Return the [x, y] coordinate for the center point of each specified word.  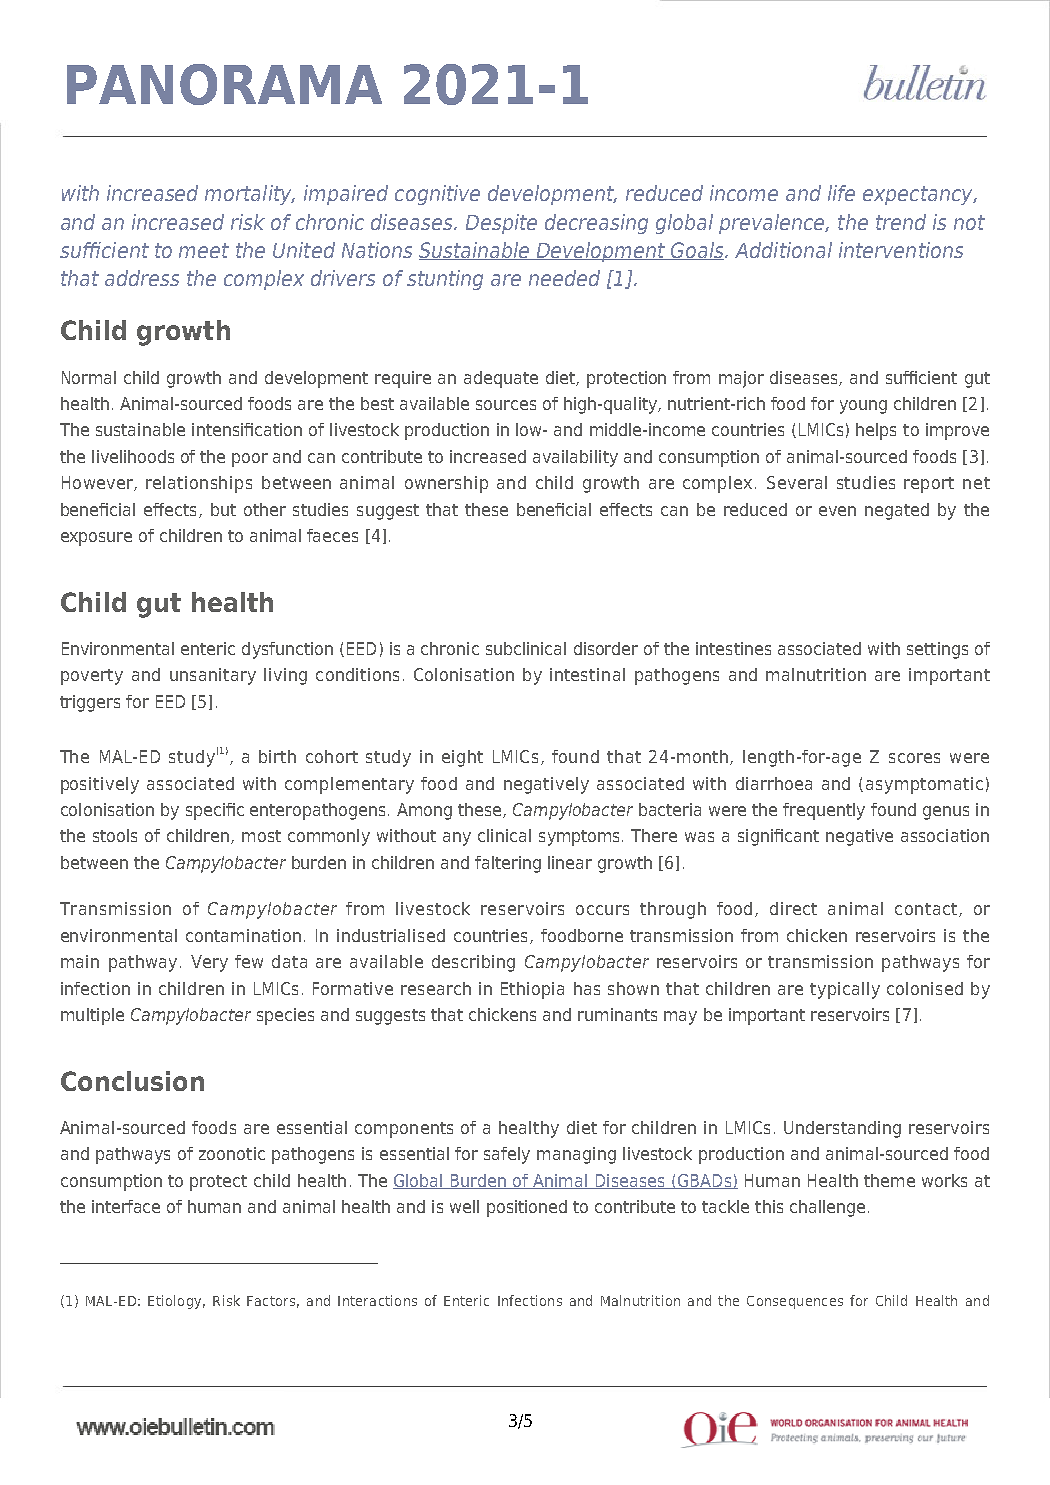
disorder [606, 648]
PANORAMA [224, 84]
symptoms [581, 838]
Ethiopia [532, 990]
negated [897, 511]
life [841, 193]
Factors [271, 1301]
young [863, 407]
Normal [89, 377]
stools [115, 835]
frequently [824, 811]
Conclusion [132, 1081]
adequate [501, 379]
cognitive [437, 195]
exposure [96, 539]
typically [845, 990]
